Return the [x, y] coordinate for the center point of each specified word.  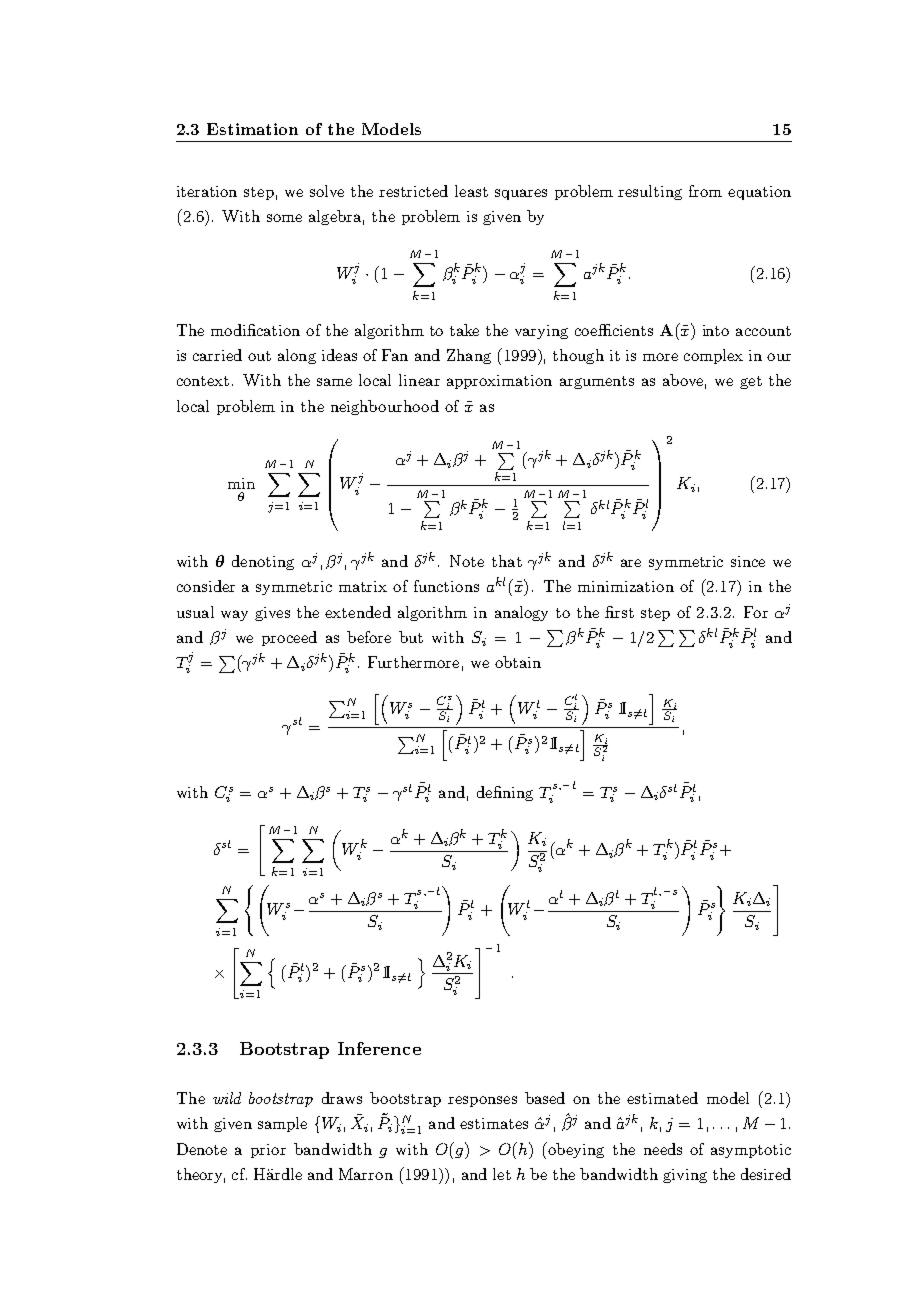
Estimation [252, 129]
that [507, 561]
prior [268, 1151]
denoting [263, 562]
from [705, 191]
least [471, 191]
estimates [494, 1123]
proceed [289, 638]
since [748, 561]
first [619, 612]
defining [505, 793]
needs [663, 1149]
